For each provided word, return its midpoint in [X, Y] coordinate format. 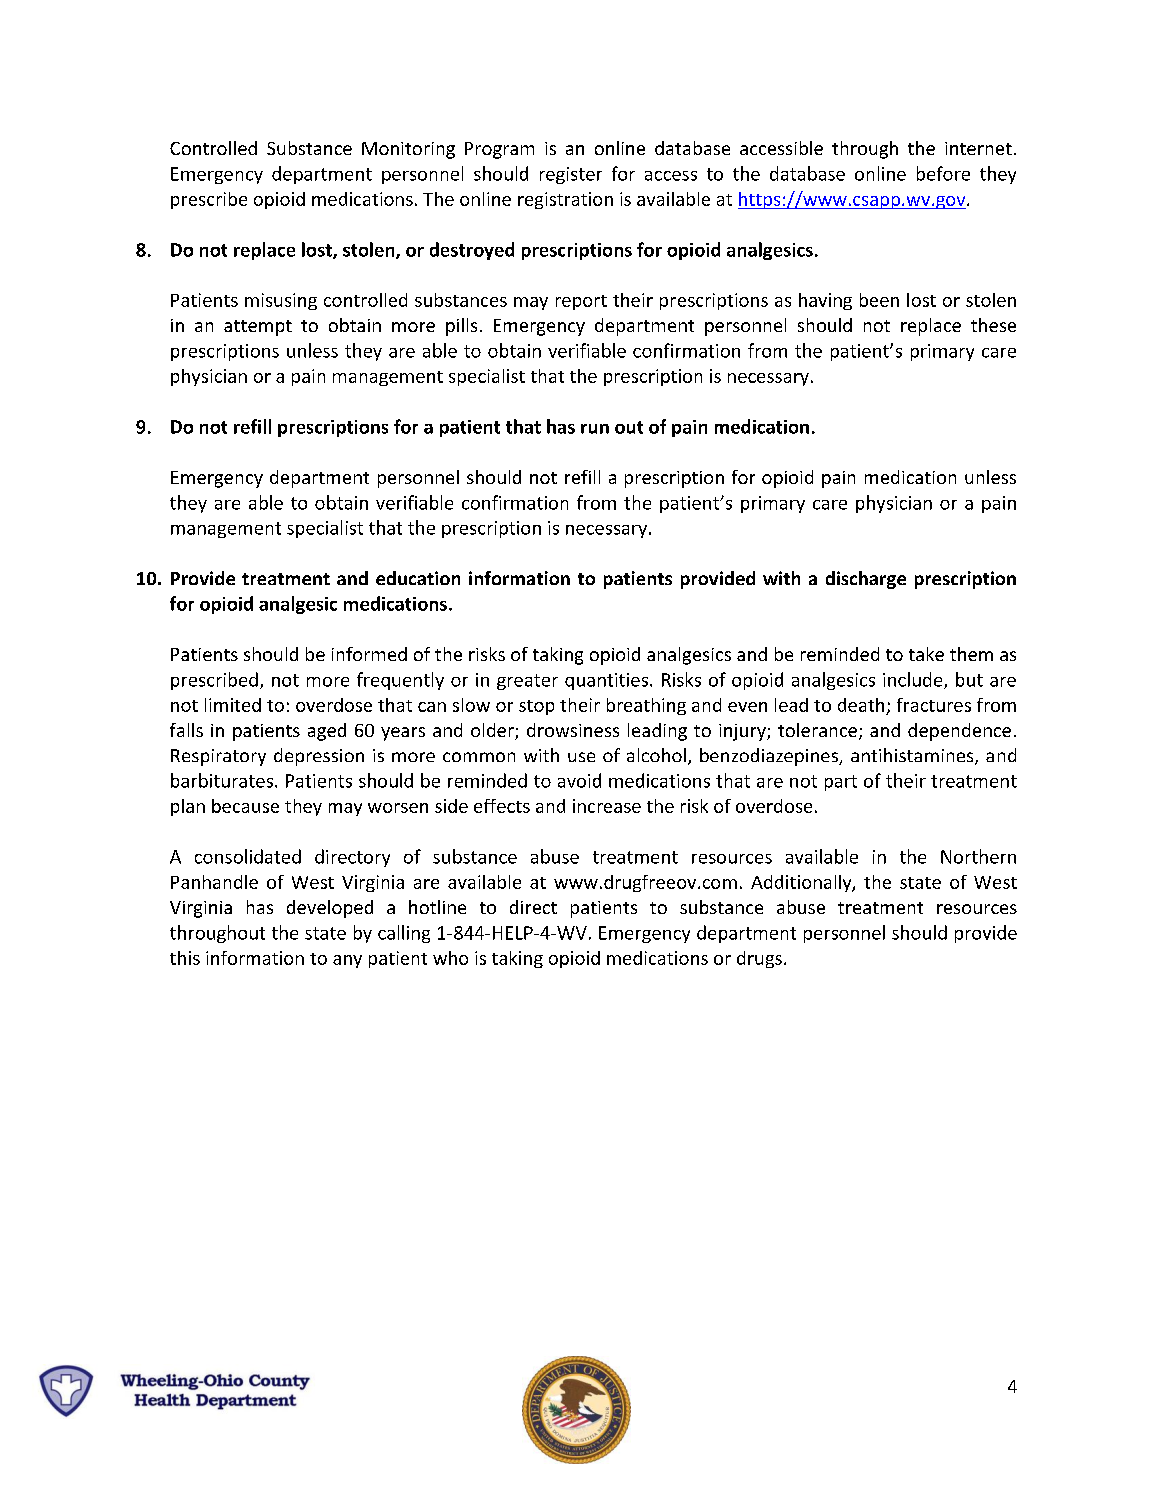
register [571, 175]
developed [330, 909]
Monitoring [408, 150]
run [595, 429]
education [418, 578]
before [943, 173]
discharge [866, 580]
